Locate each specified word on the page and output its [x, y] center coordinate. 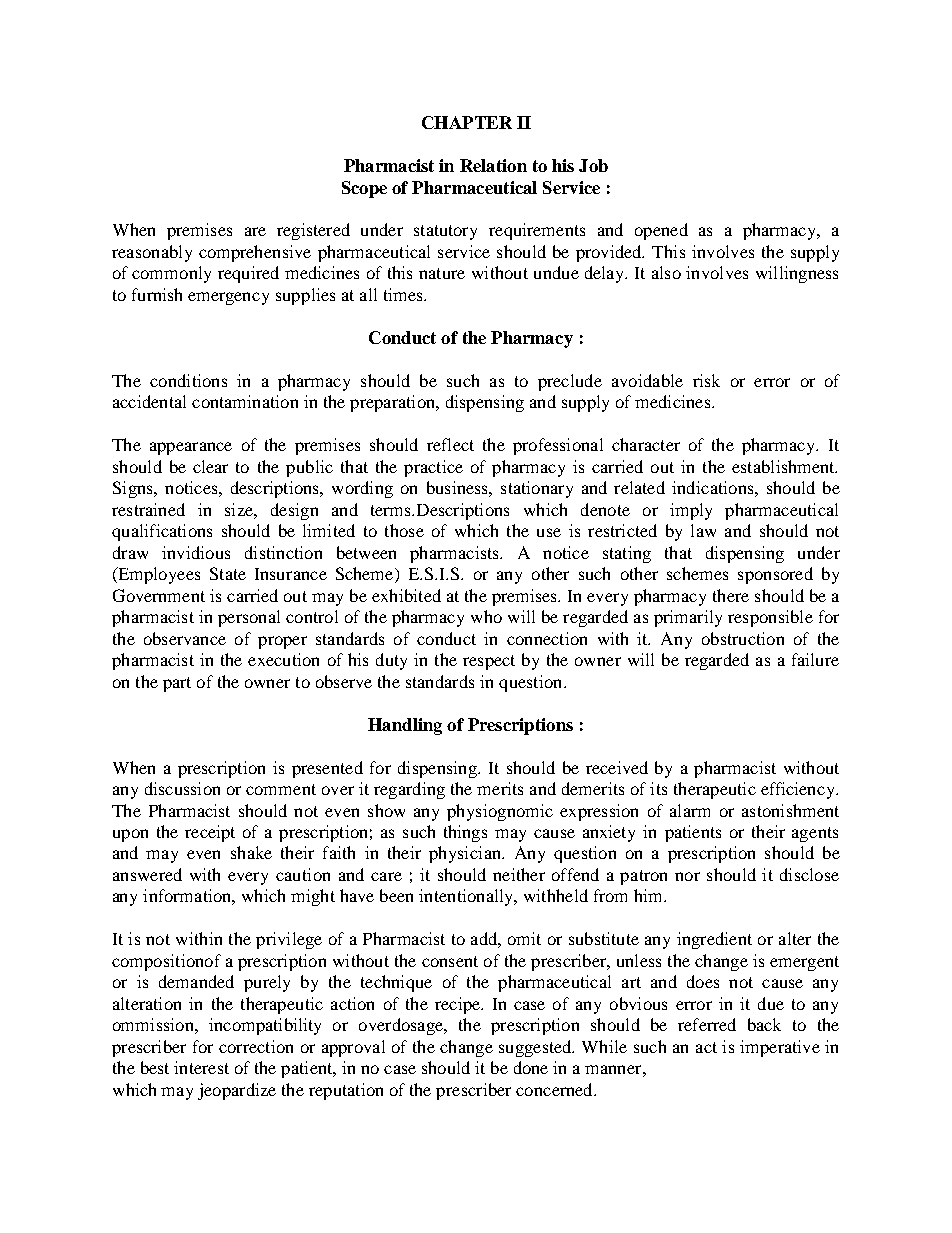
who [486, 616]
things [465, 833]
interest [201, 1067]
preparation [393, 403]
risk [706, 380]
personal [249, 618]
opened [661, 231]
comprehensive [255, 253]
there [731, 595]
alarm [690, 810]
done [531, 1067]
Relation [493, 165]
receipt [210, 833]
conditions [188, 380]
